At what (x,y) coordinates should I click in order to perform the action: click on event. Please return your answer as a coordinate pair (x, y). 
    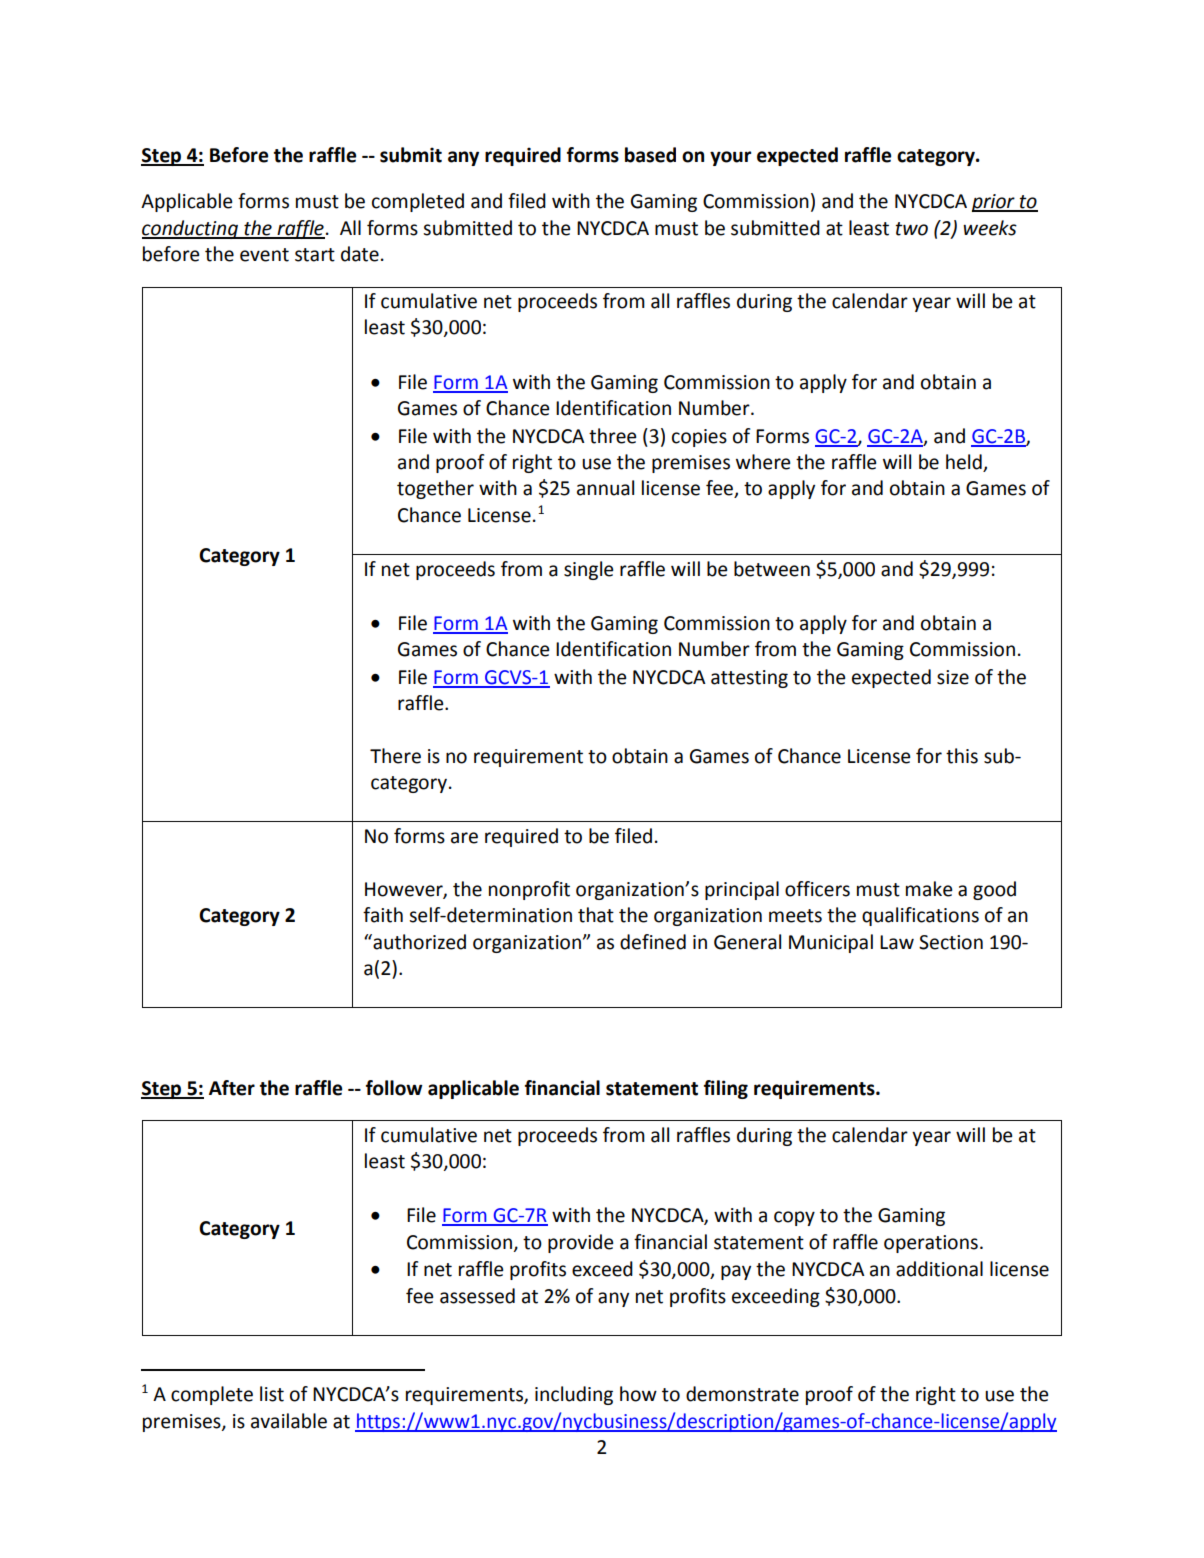
    Looking at the image, I should click on (264, 255).
